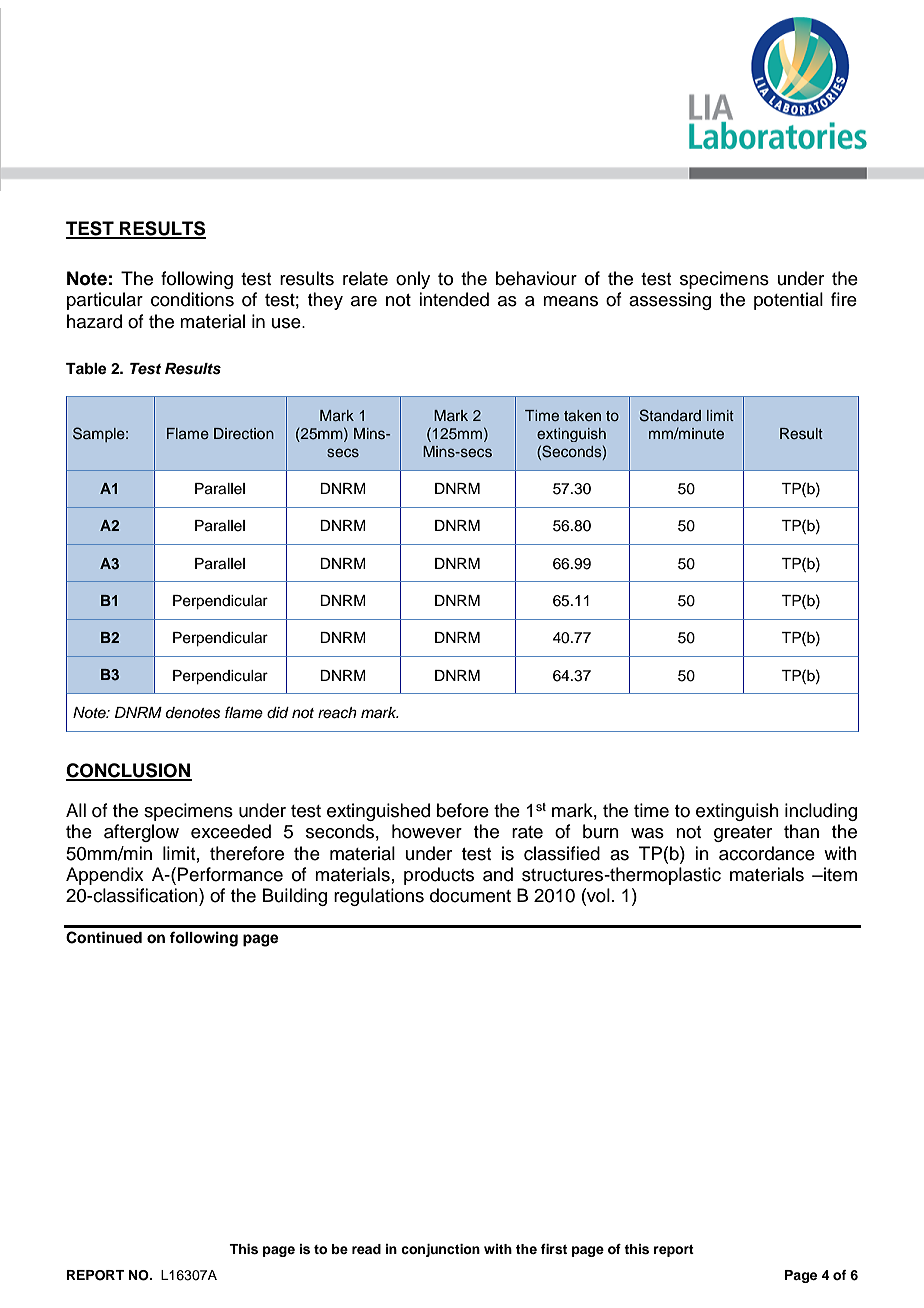 This screenshot has width=924, height=1308. What do you see at coordinates (104, 937) in the screenshot?
I see `Continued` at bounding box center [104, 937].
